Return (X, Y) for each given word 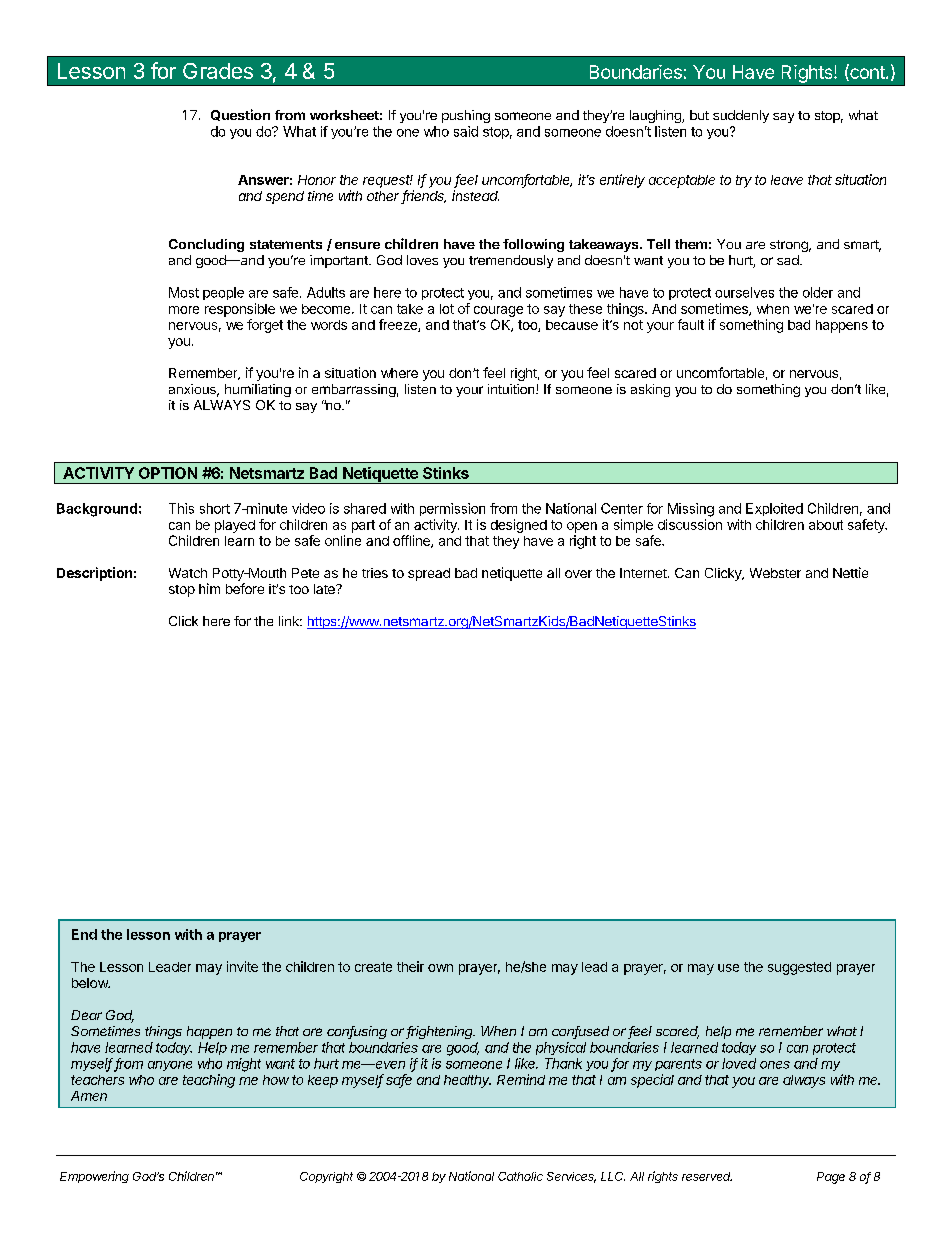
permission (452, 509)
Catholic (520, 1176)
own (440, 968)
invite (242, 966)
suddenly (741, 116)
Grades (218, 71)
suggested (799, 968)
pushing (466, 116)
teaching (209, 1081)
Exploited (774, 509)
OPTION (168, 473)
